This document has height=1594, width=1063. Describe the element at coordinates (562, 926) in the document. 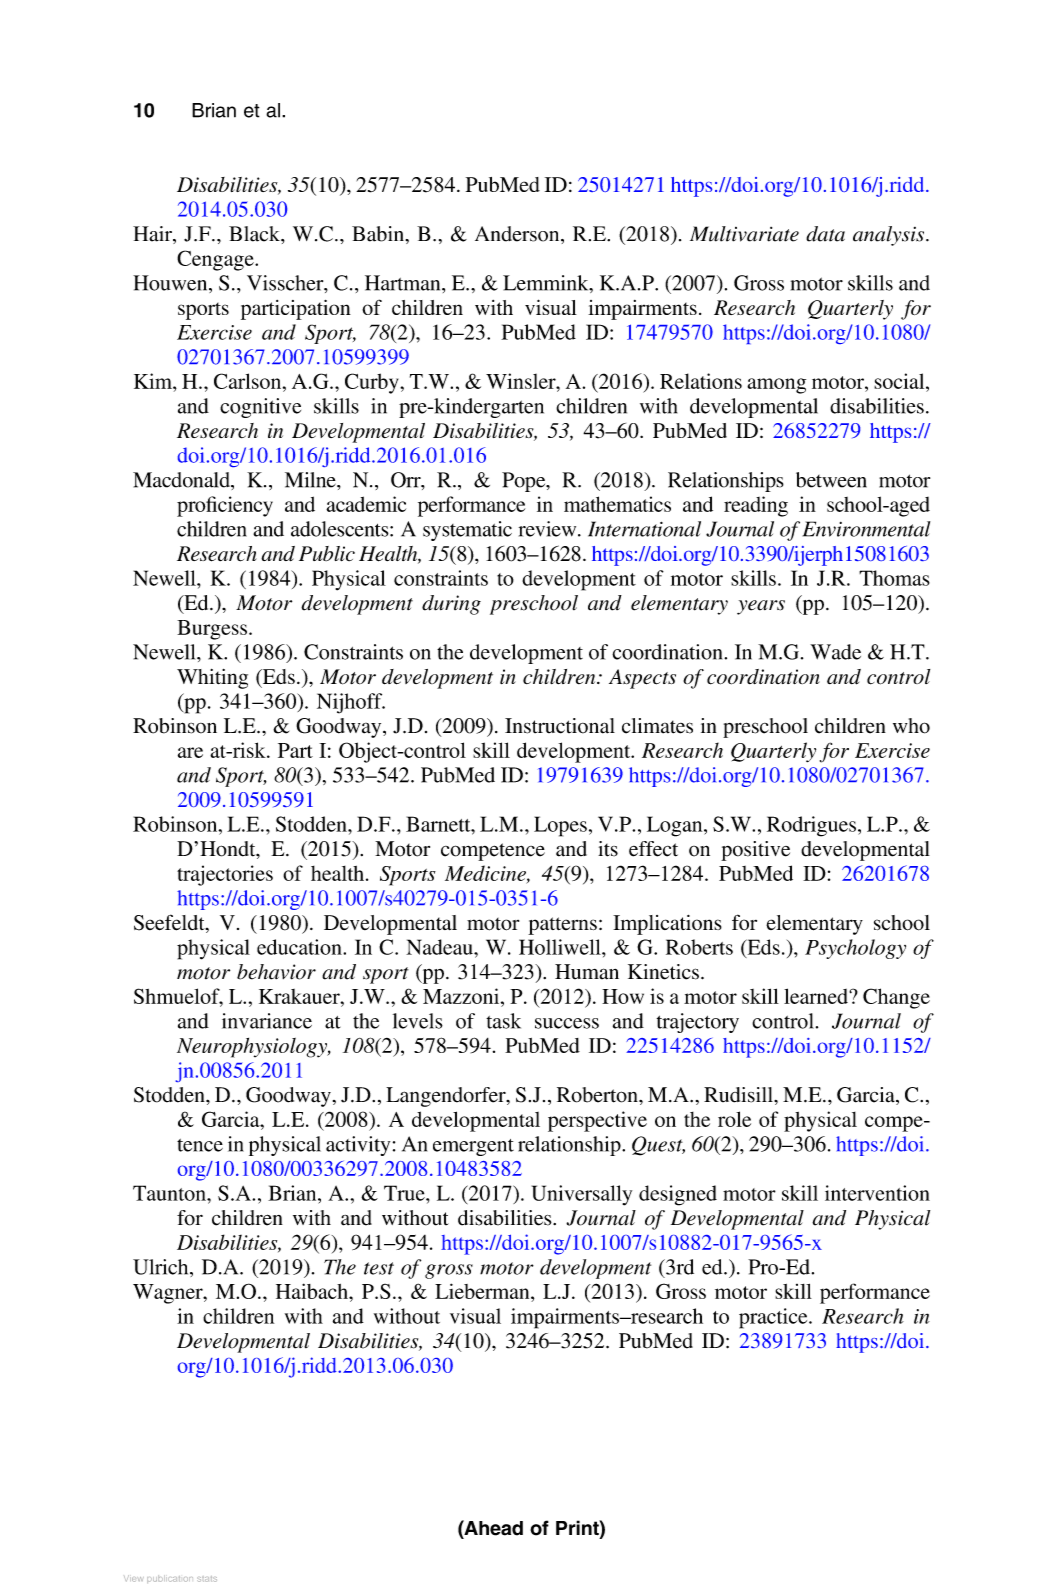

I see `patterns` at that location.
